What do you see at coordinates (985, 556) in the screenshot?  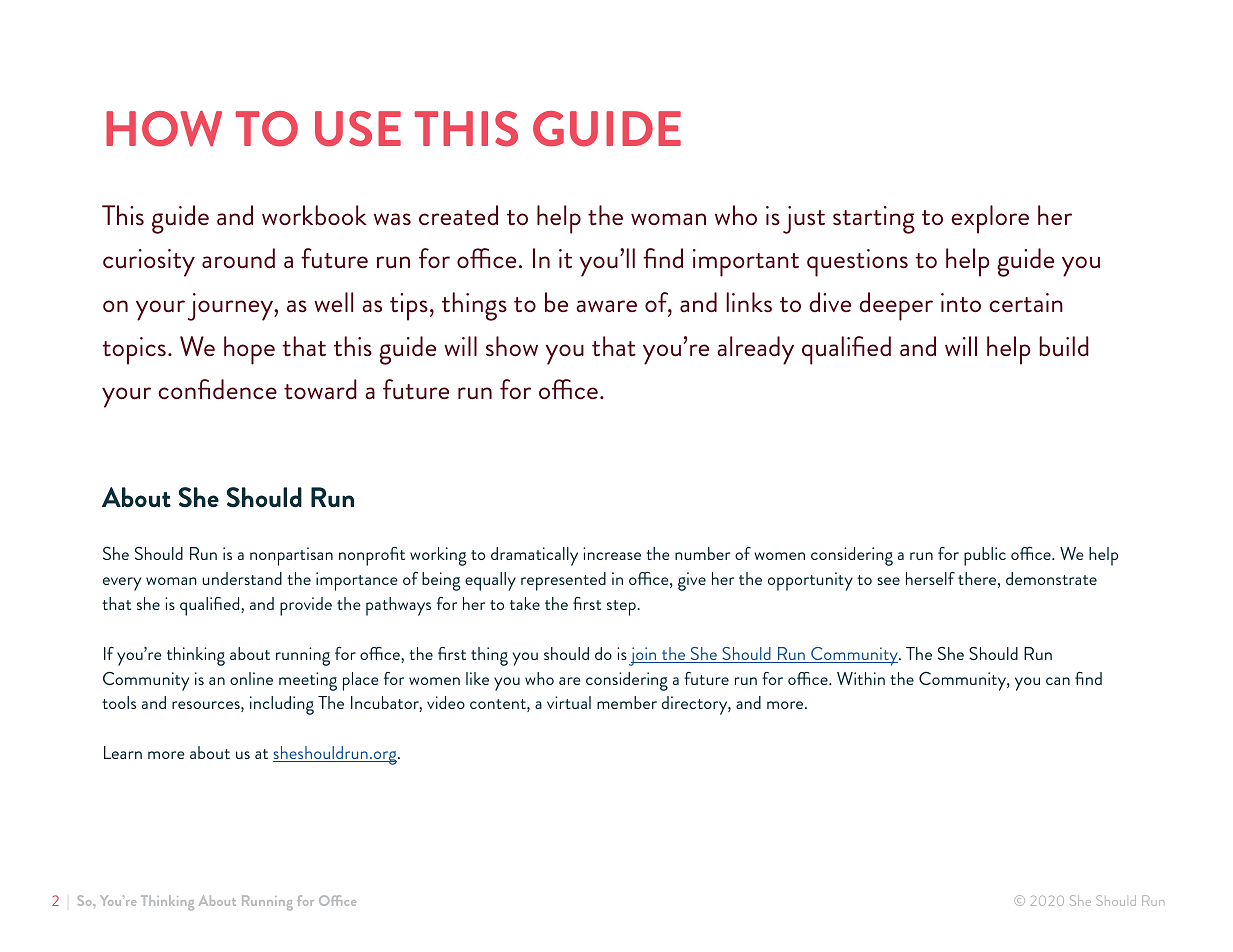 I see `public` at bounding box center [985, 556].
